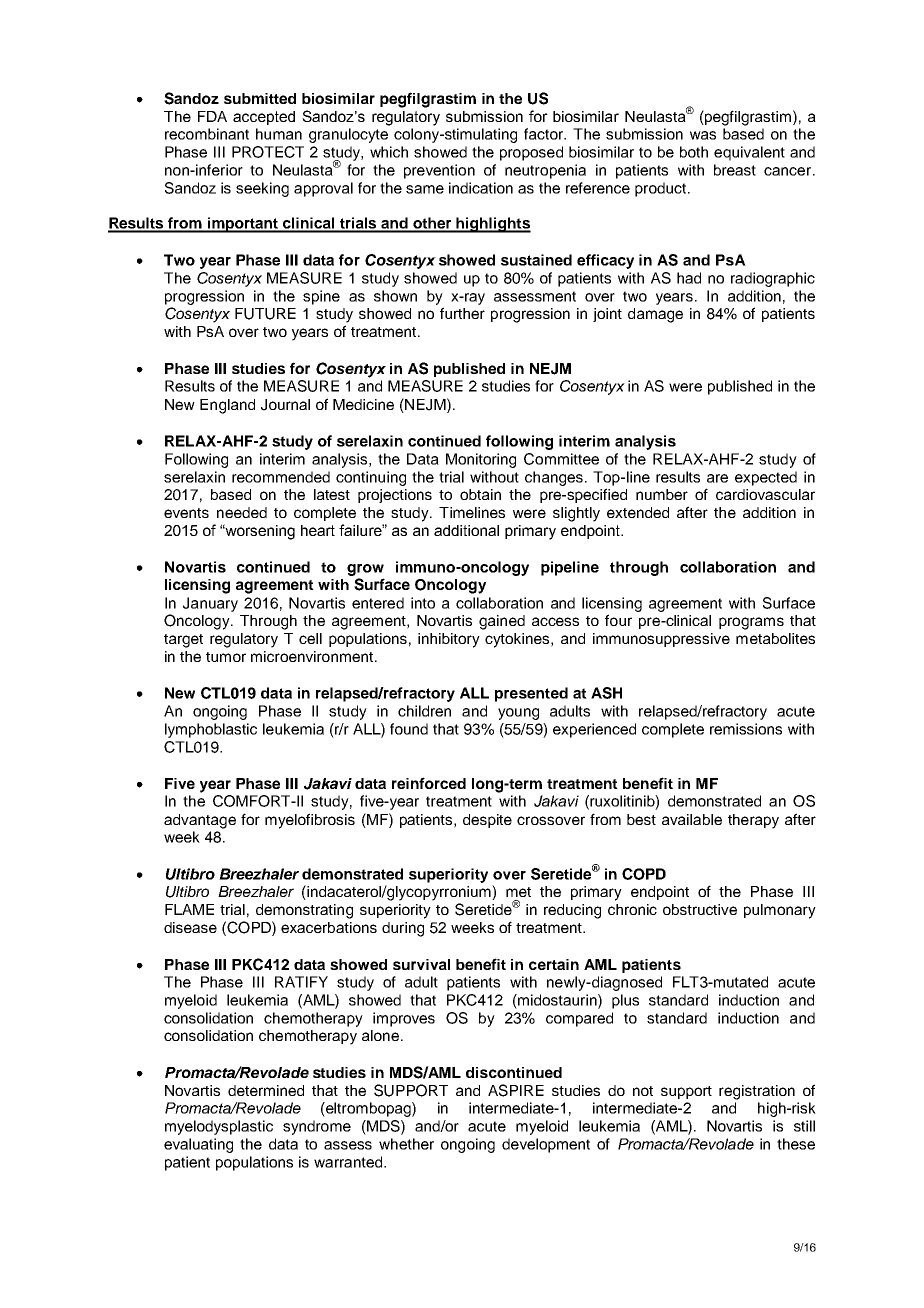 This image has width=924, height=1308. What do you see at coordinates (242, 512) in the image?
I see `needed` at bounding box center [242, 512].
